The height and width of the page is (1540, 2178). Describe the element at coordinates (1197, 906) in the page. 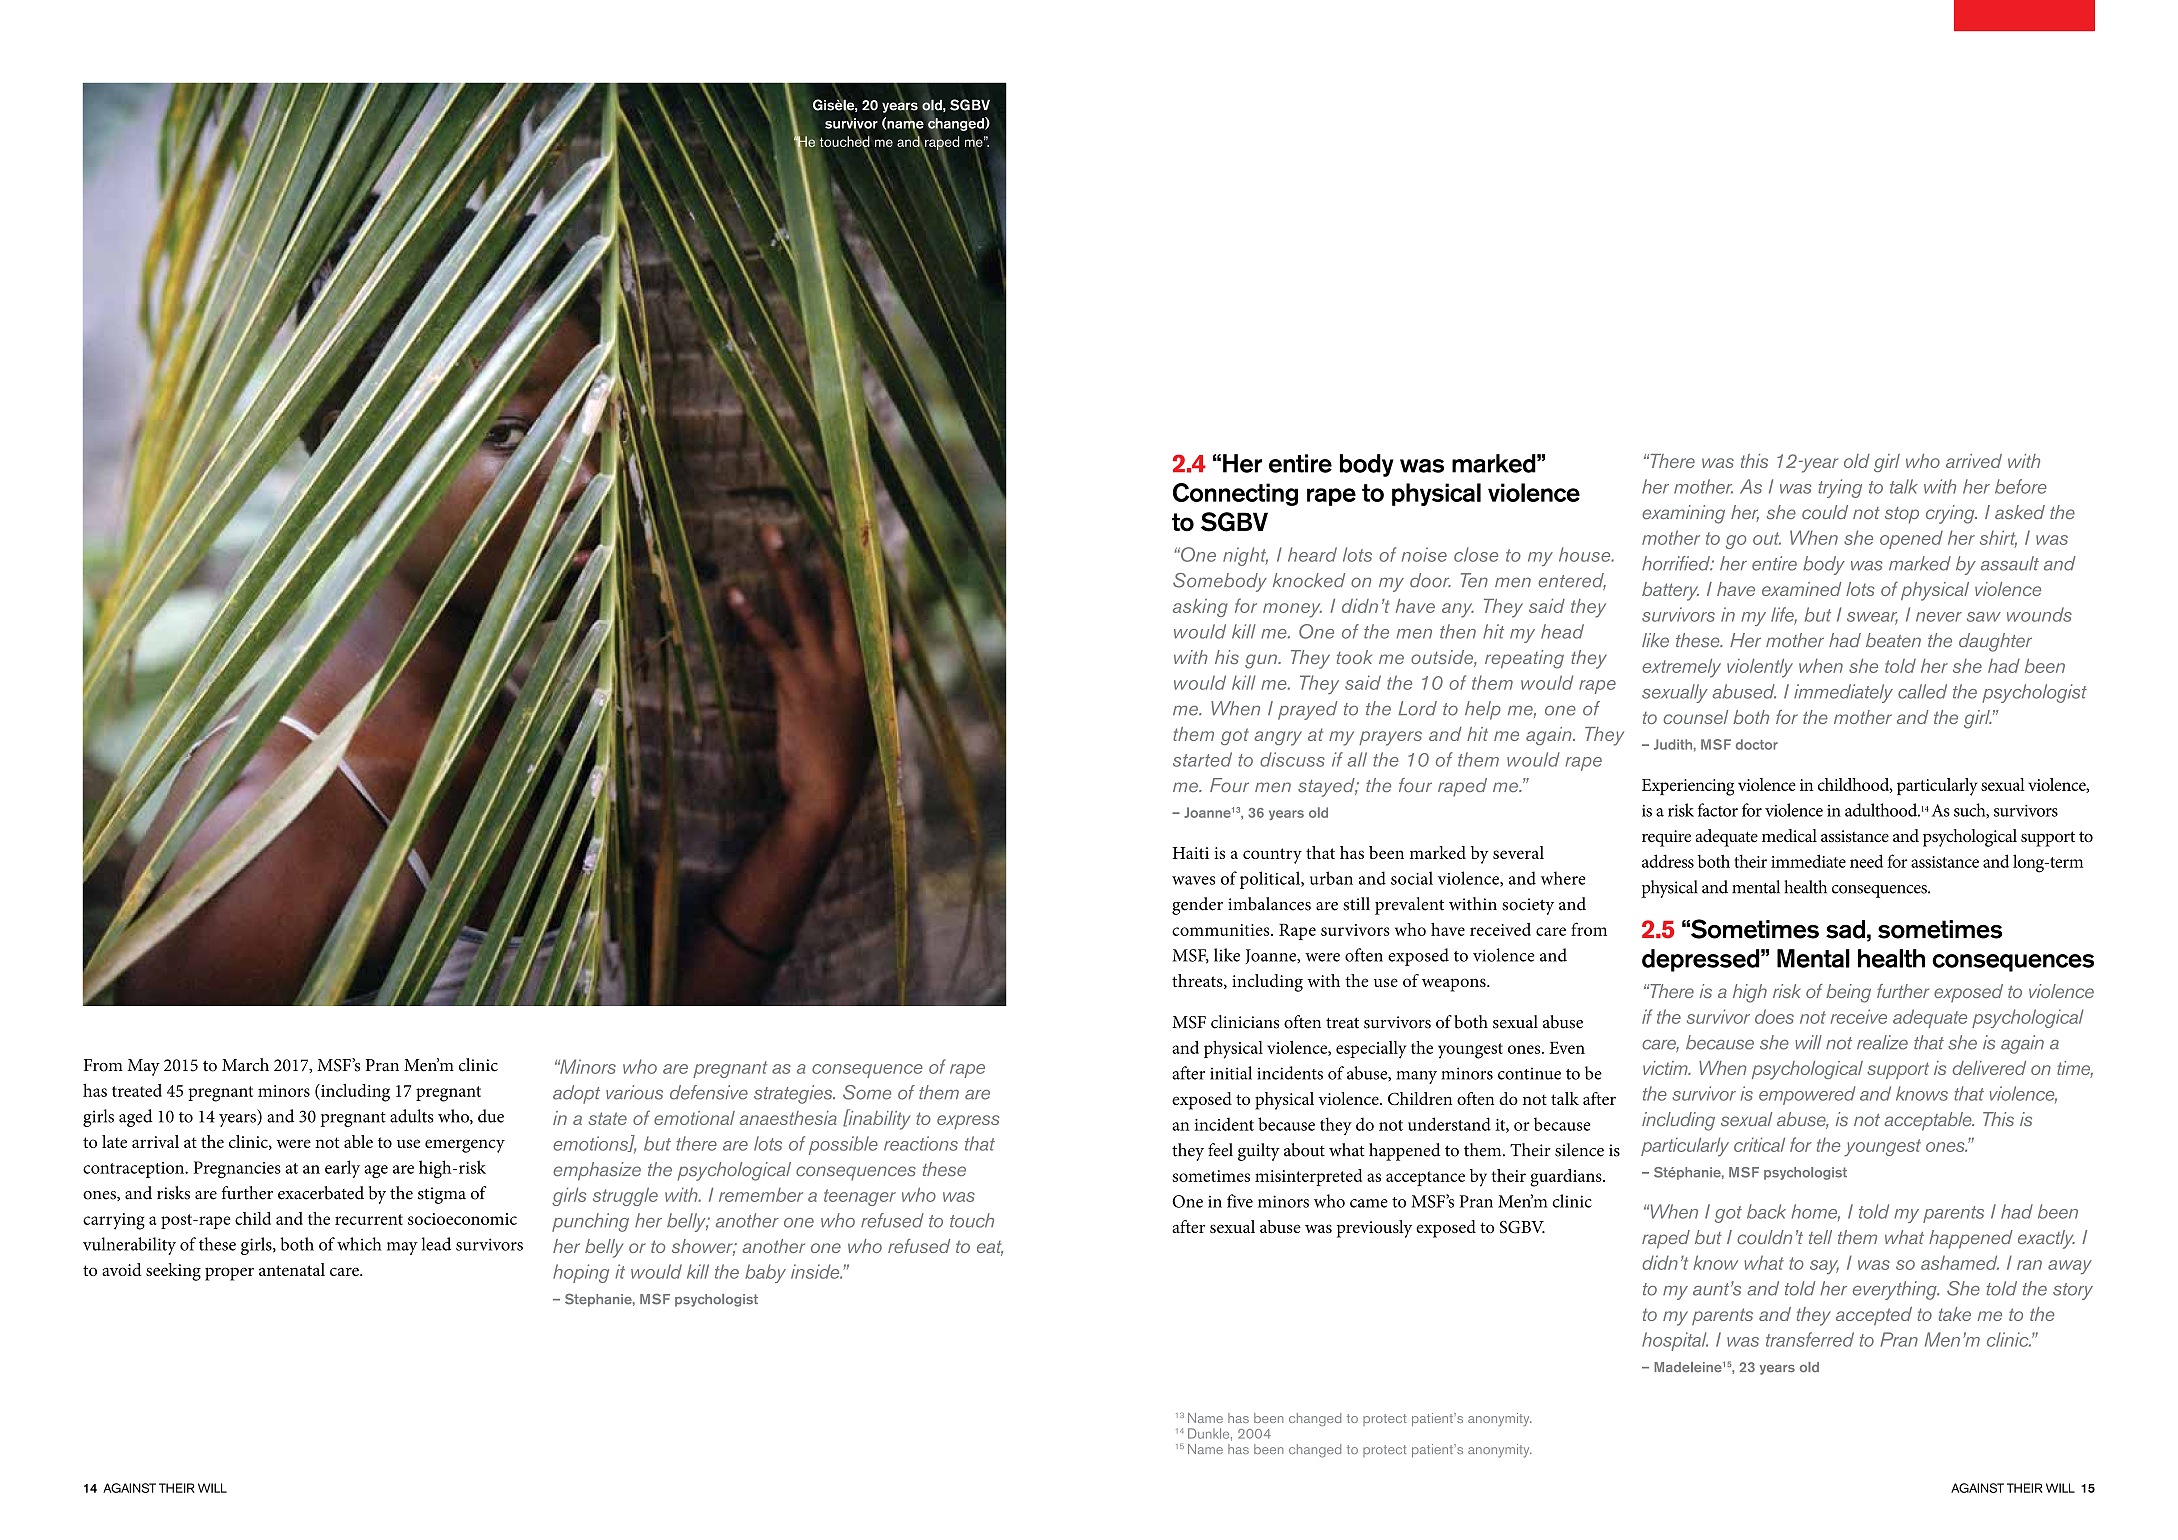

I see `gender` at that location.
